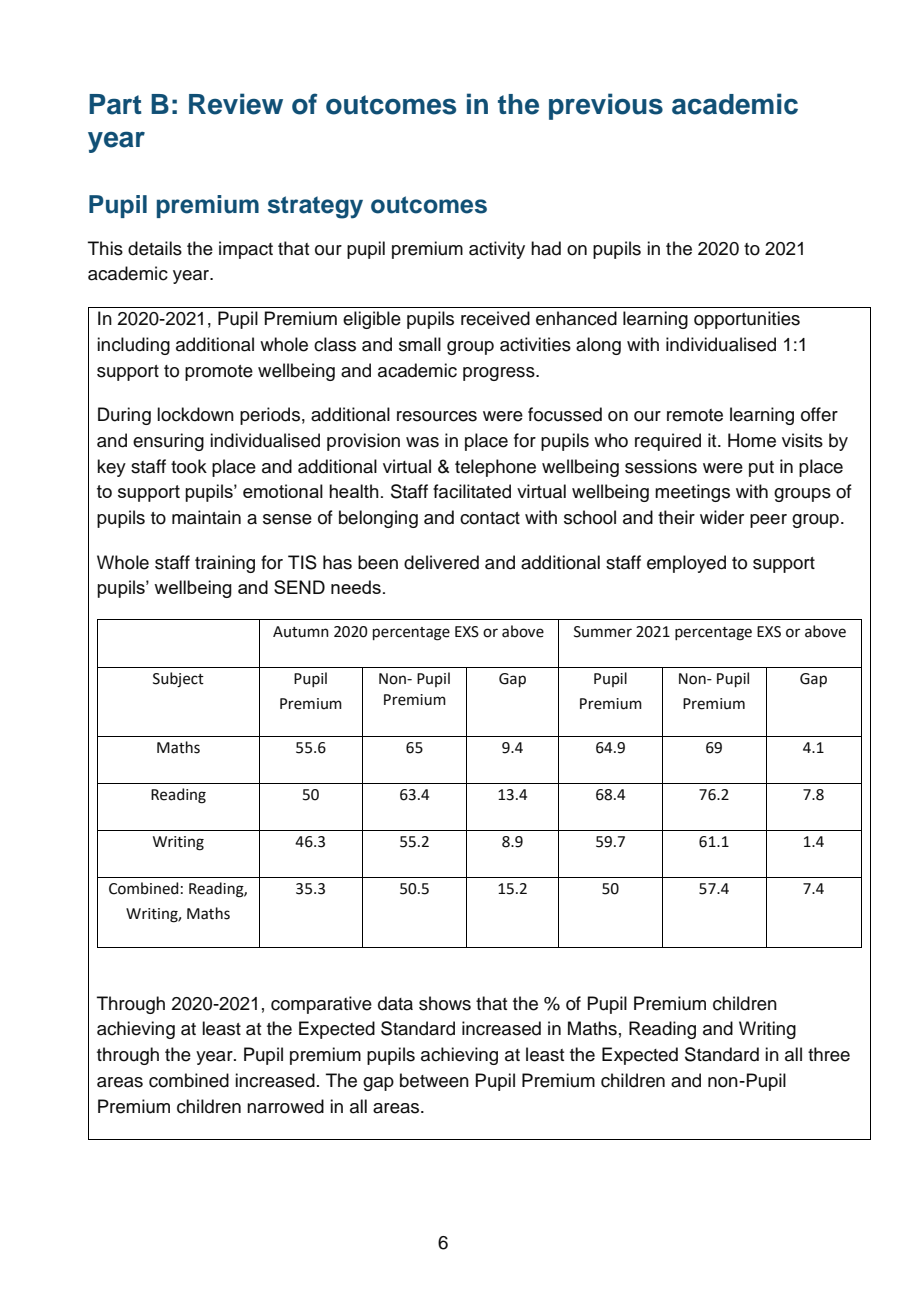 This page has height=1308, width=924. I want to click on Review, so click(236, 104).
